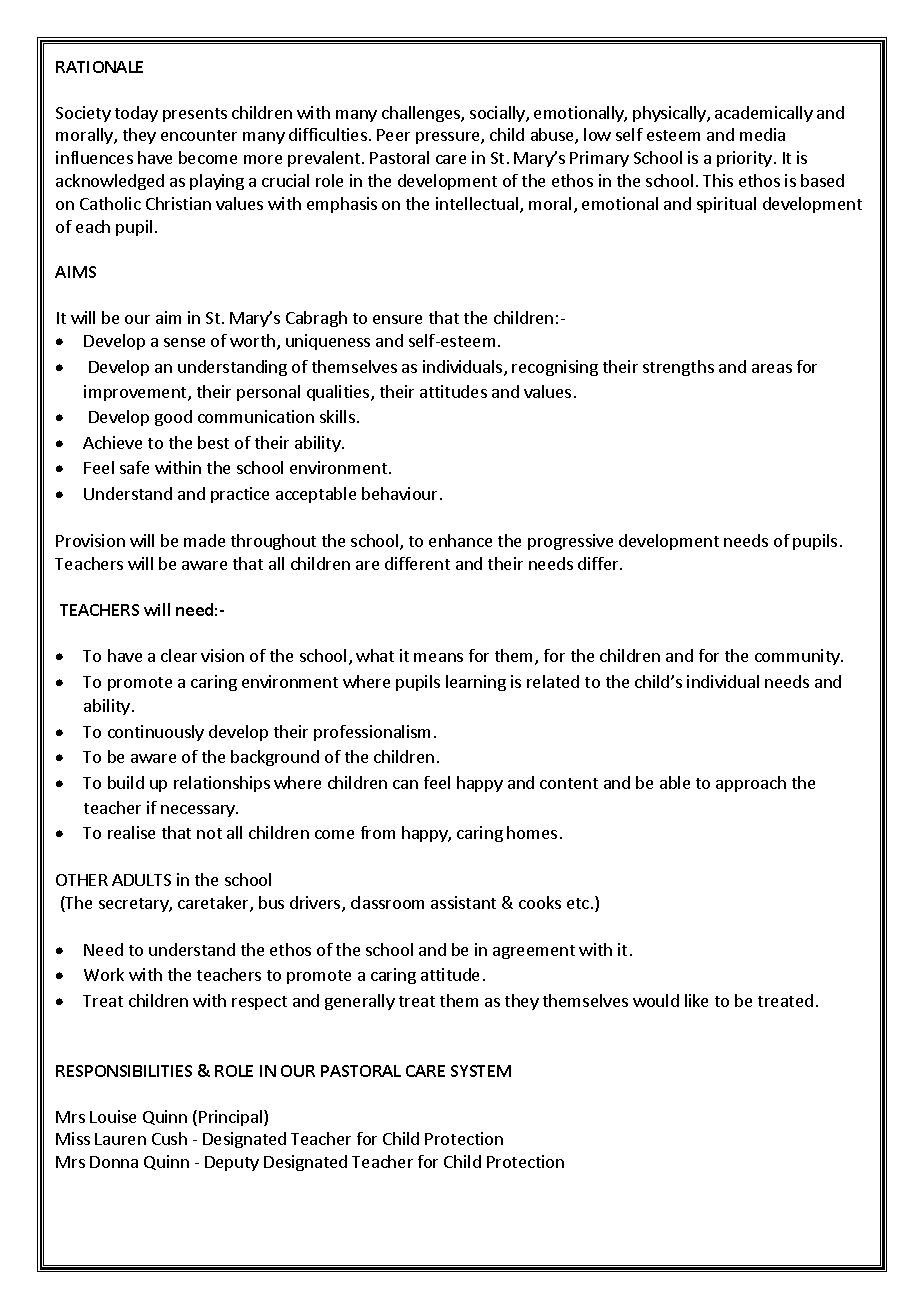 The width and height of the screenshot is (924, 1309). What do you see at coordinates (449, 138) in the screenshot?
I see `pressure` at bounding box center [449, 138].
